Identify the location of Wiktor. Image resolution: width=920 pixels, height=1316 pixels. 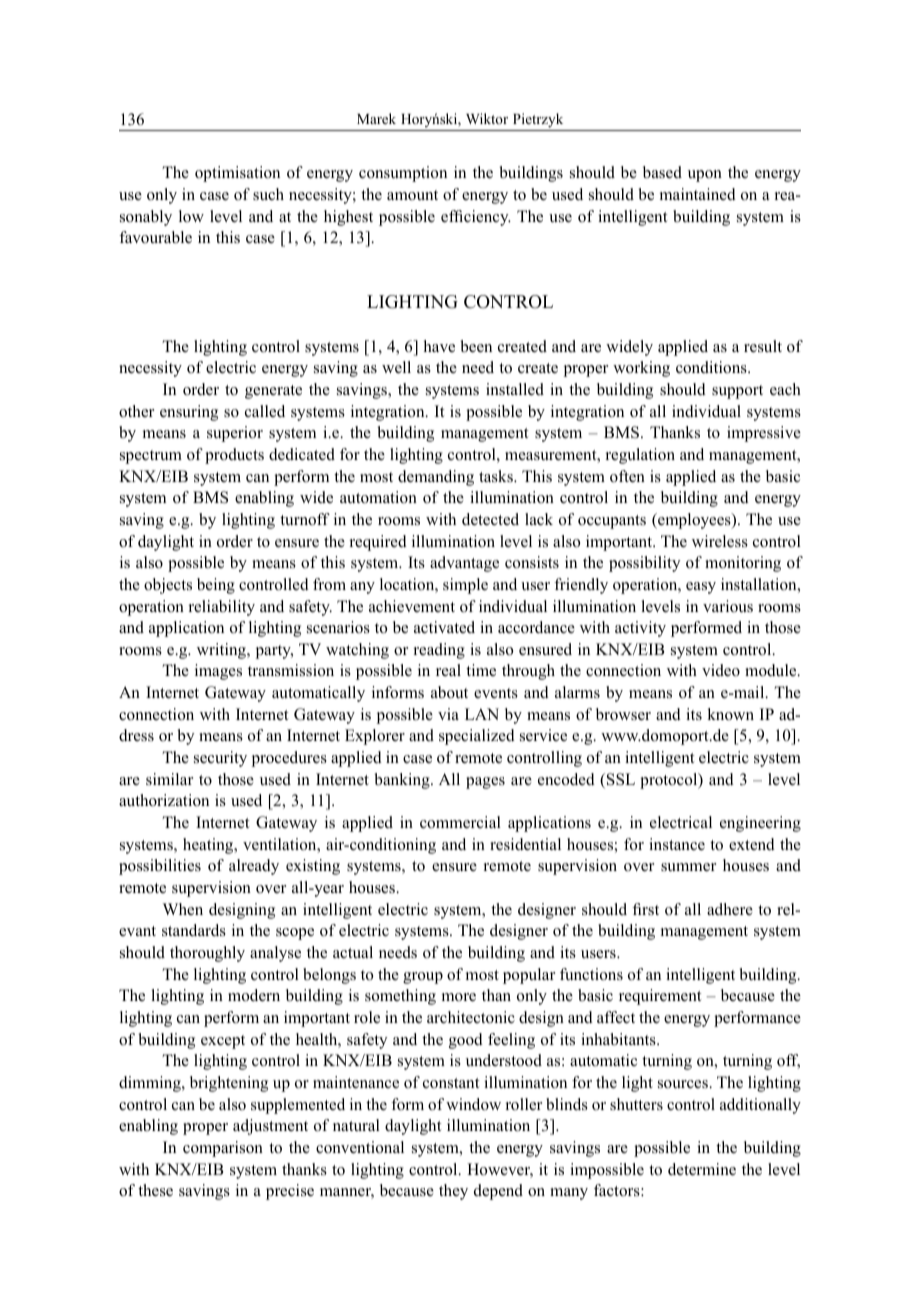
(487, 118).
